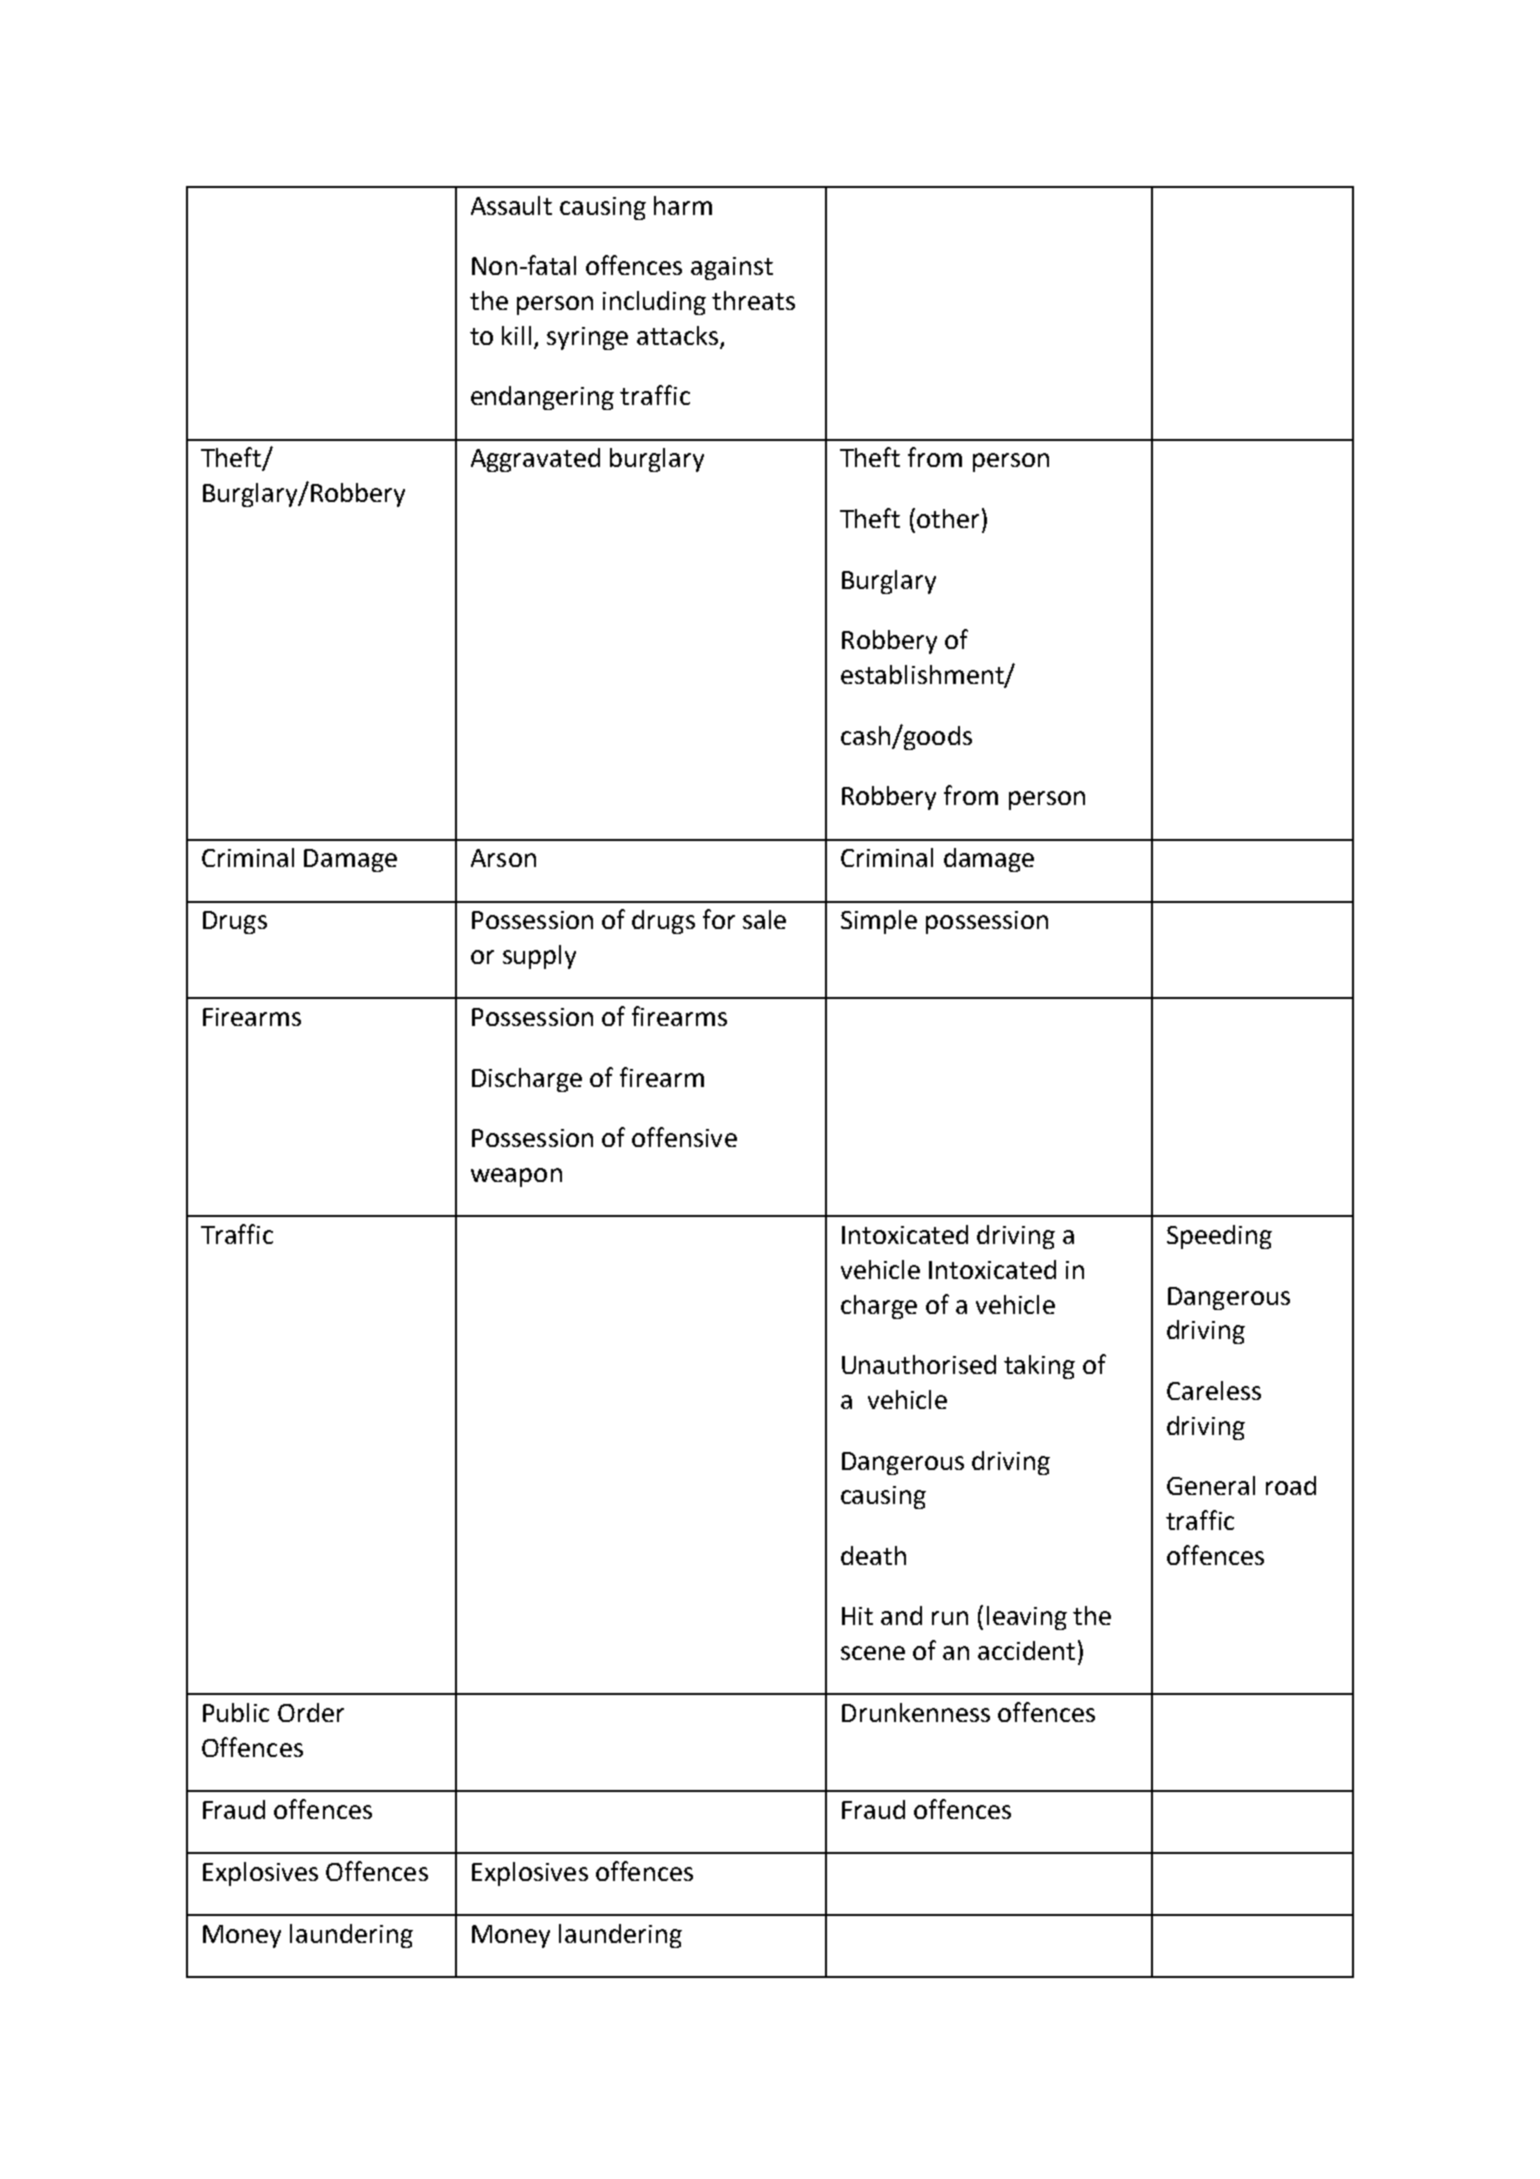  Describe the element at coordinates (764, 919) in the document. I see `sale` at that location.
